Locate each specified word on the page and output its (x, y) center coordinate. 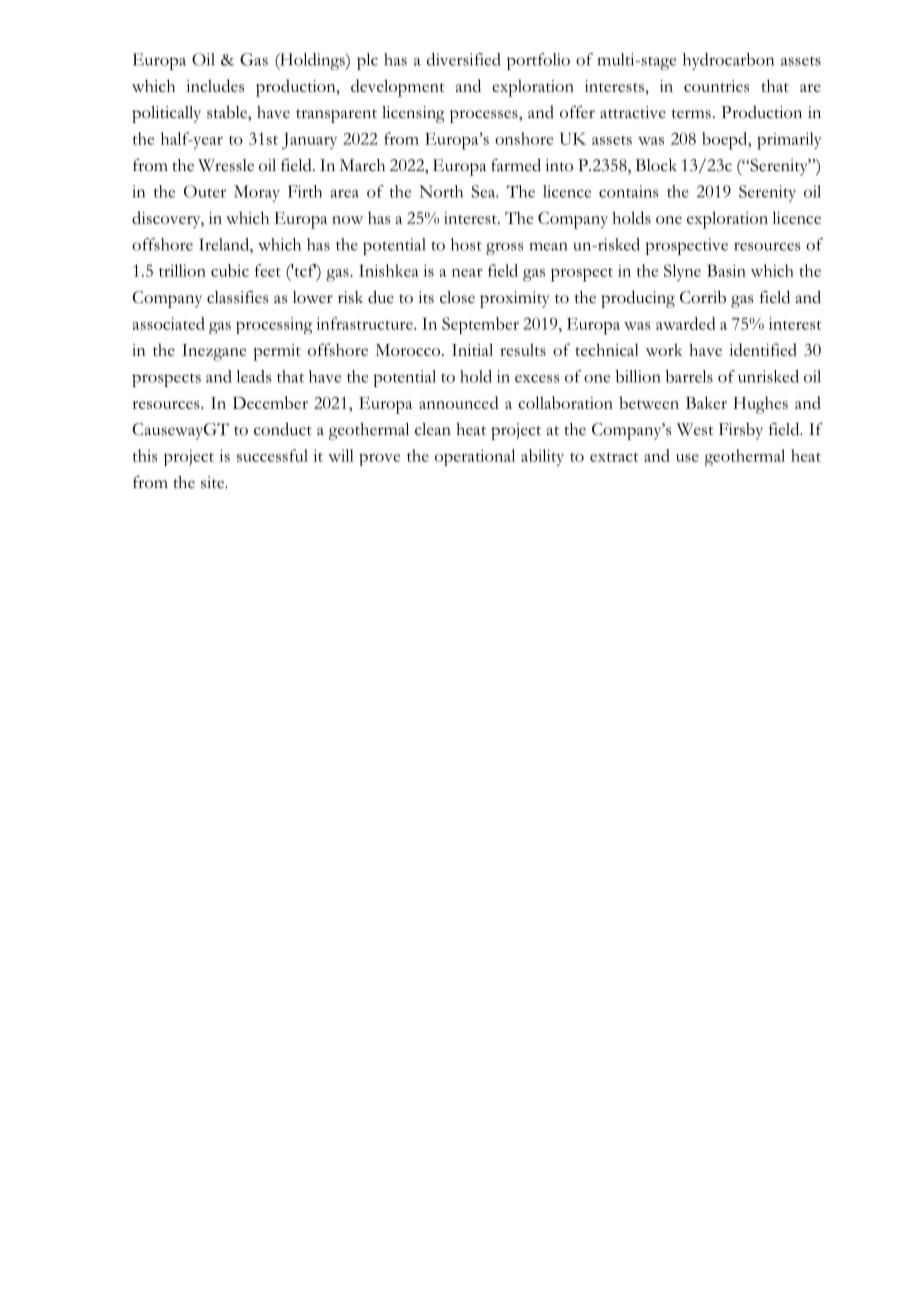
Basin (726, 270)
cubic (230, 270)
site (213, 482)
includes (215, 85)
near (467, 273)
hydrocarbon (728, 61)
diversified (464, 59)
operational (475, 457)
